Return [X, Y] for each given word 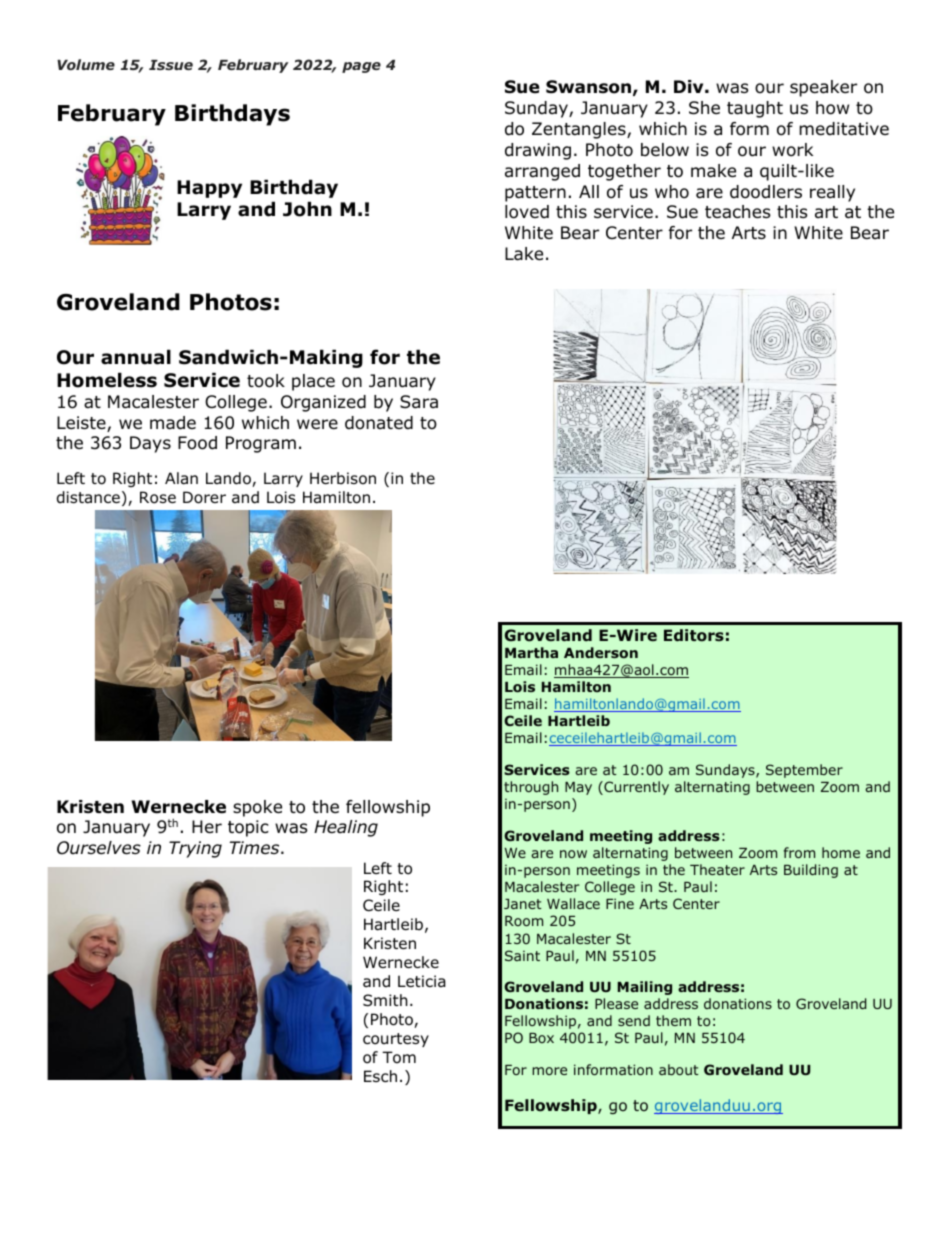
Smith [385, 1000]
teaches [738, 212]
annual [136, 357]
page [361, 67]
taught [755, 109]
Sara [419, 402]
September [804, 771]
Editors [694, 635]
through [531, 788]
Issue [171, 65]
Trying [195, 849]
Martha [531, 652]
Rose [158, 497]
